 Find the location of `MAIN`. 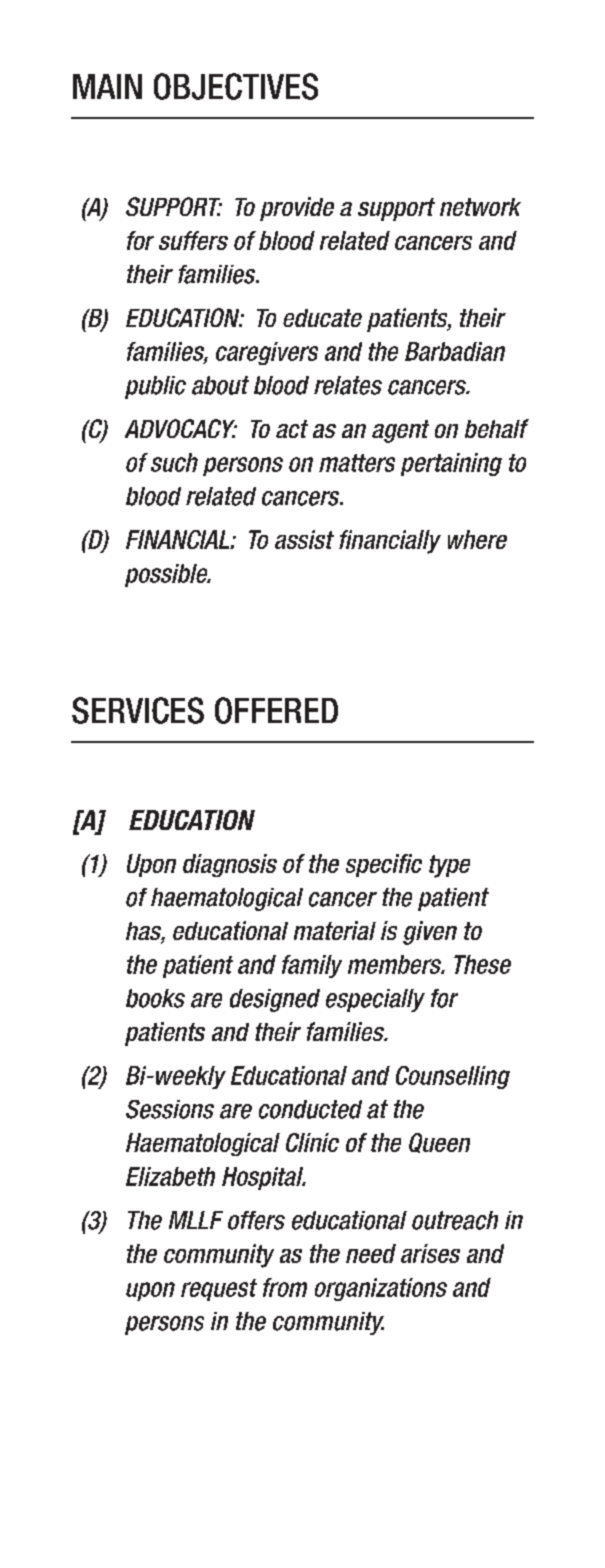

MAIN is located at coordinates (107, 86).
